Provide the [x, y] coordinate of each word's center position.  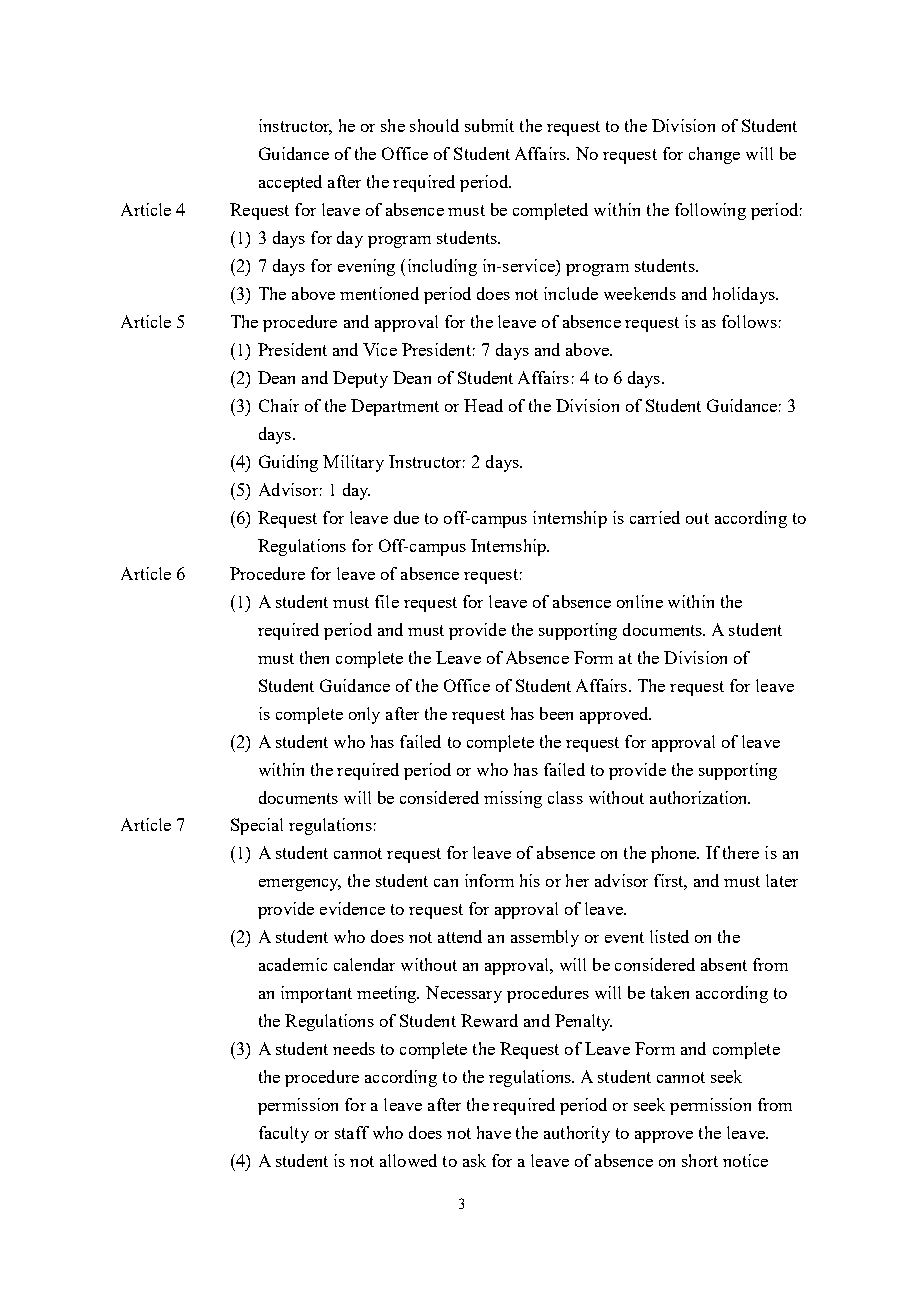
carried [655, 517]
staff [352, 1132]
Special [257, 826]
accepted [290, 183]
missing [513, 799]
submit [489, 125]
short [700, 1160]
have [494, 1132]
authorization [700, 797]
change [714, 155]
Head [483, 405]
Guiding [288, 463]
